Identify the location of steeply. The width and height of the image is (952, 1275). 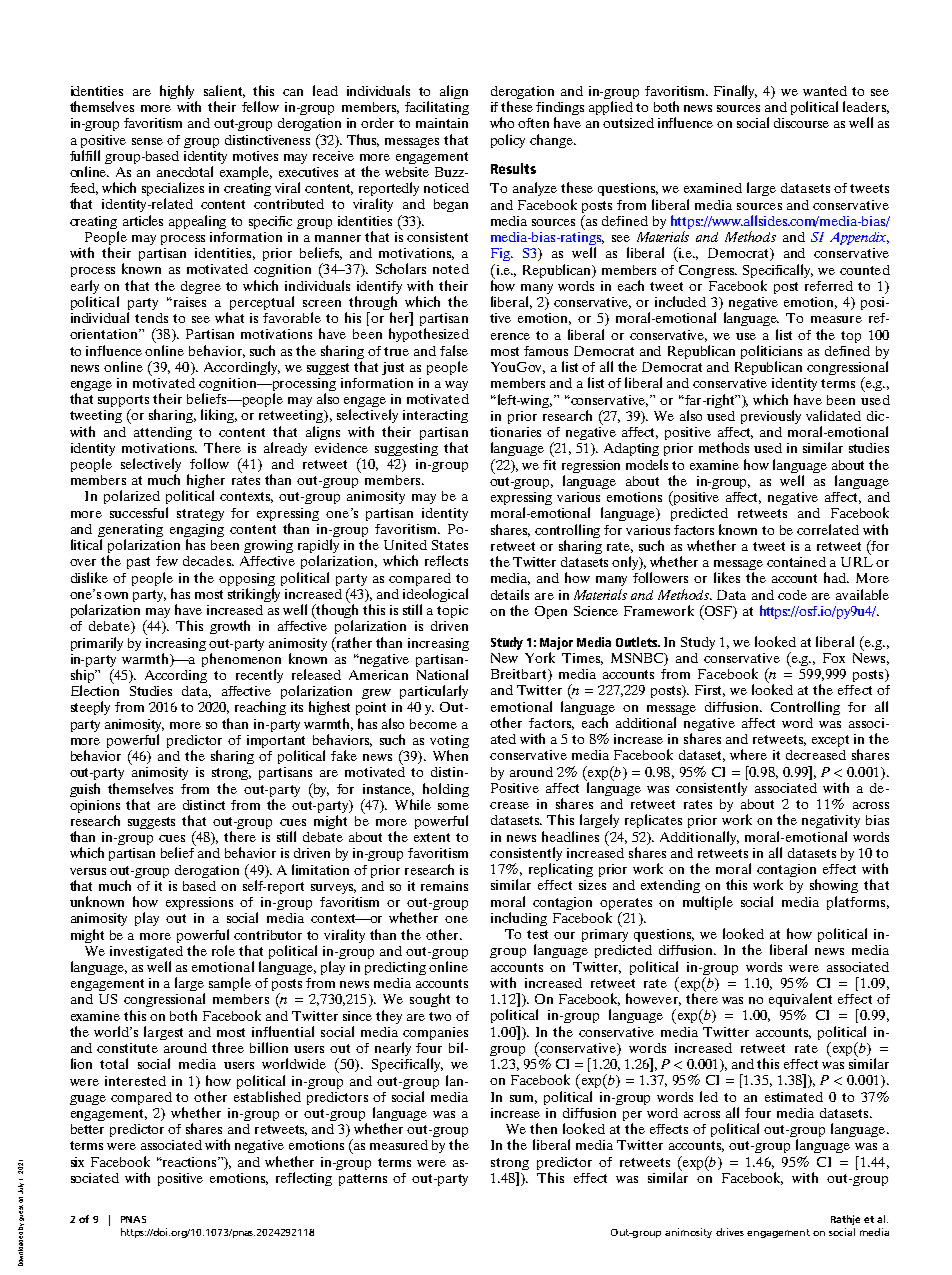
(90, 708).
